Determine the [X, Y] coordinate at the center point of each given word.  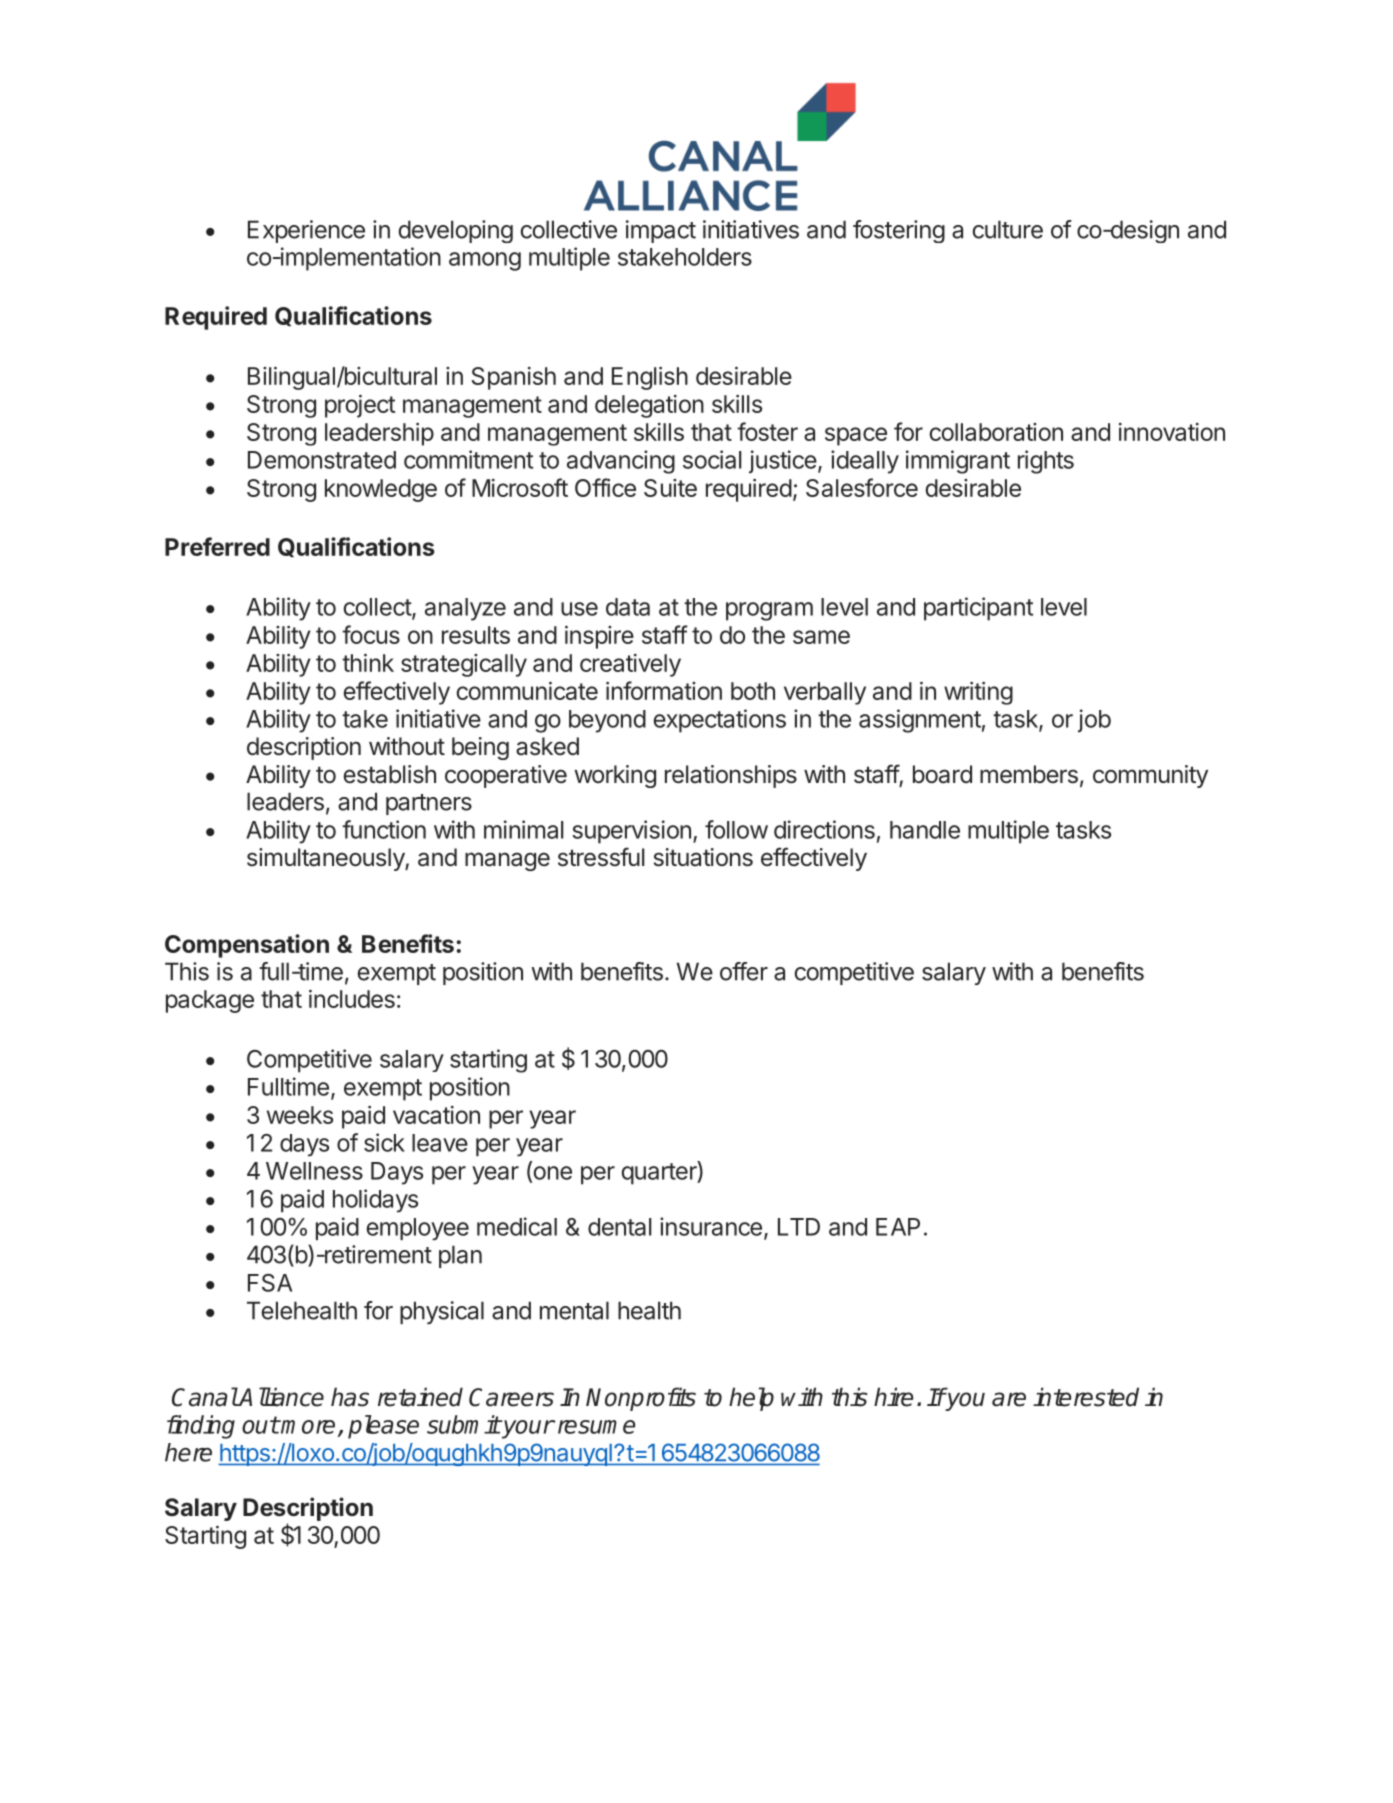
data [628, 607]
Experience [306, 231]
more [307, 1427]
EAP [898, 1227]
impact [661, 231]
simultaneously [326, 859]
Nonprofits [641, 1399]
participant [978, 609]
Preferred [217, 546]
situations [703, 857]
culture [1007, 229]
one [551, 1174]
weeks [300, 1115]
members [1029, 774]
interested [1086, 1397]
